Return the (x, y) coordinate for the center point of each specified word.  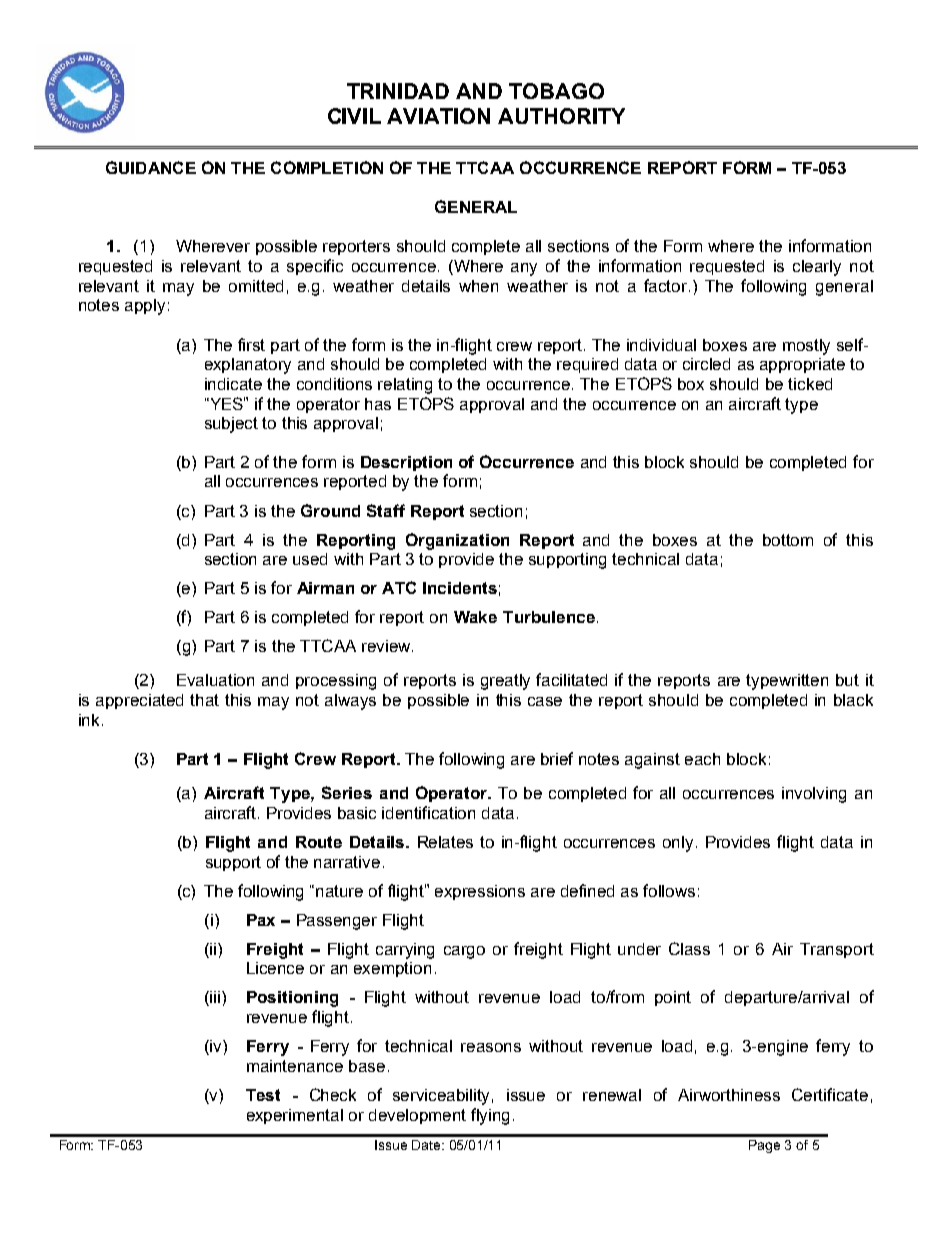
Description (406, 463)
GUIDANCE (151, 167)
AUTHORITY (561, 116)
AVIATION (438, 116)
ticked (810, 384)
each (702, 759)
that (204, 700)
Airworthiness (729, 1095)
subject (231, 425)
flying (490, 1116)
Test (263, 1095)
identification (428, 812)
